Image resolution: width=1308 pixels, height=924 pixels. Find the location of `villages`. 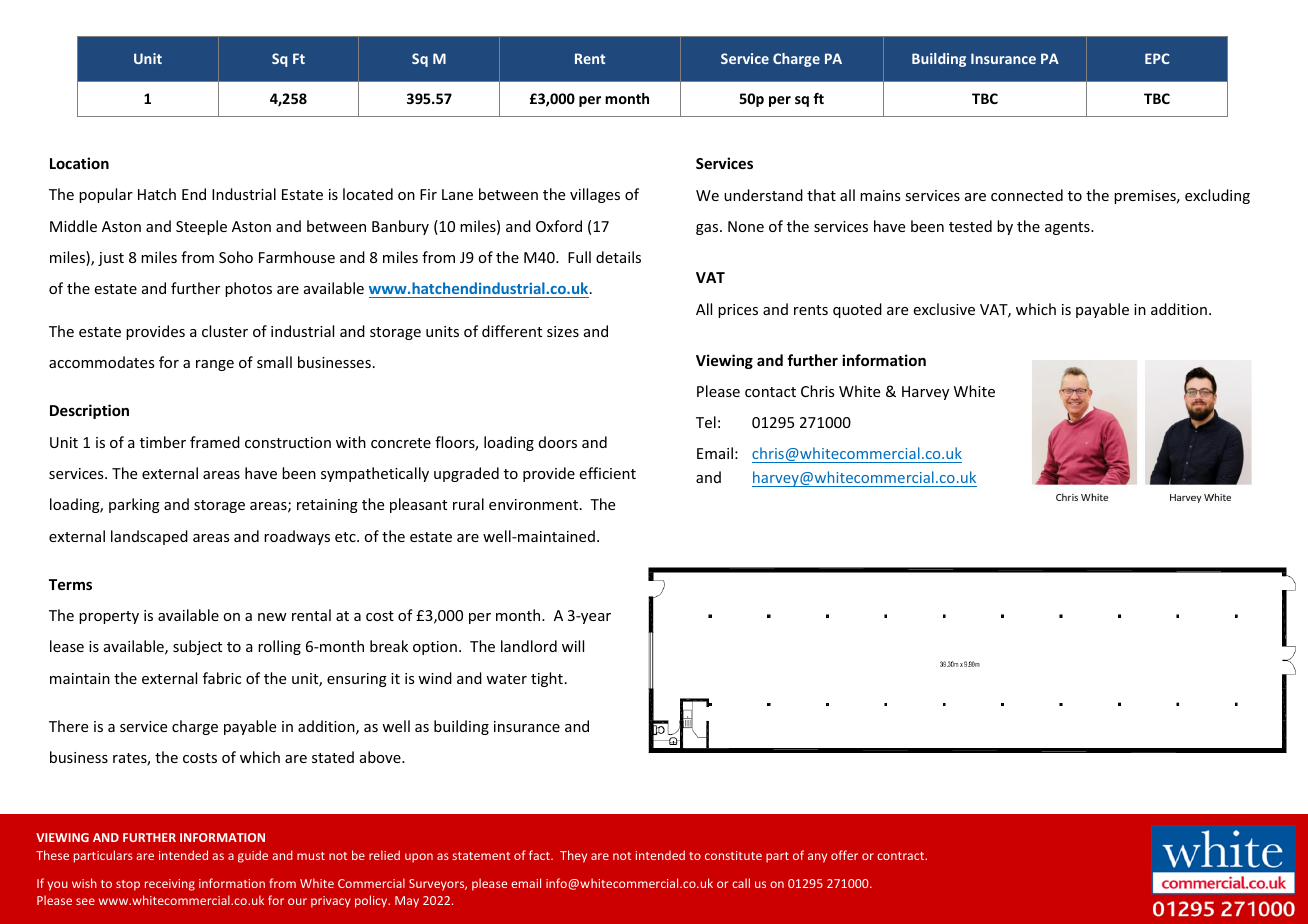

villages is located at coordinates (595, 195).
